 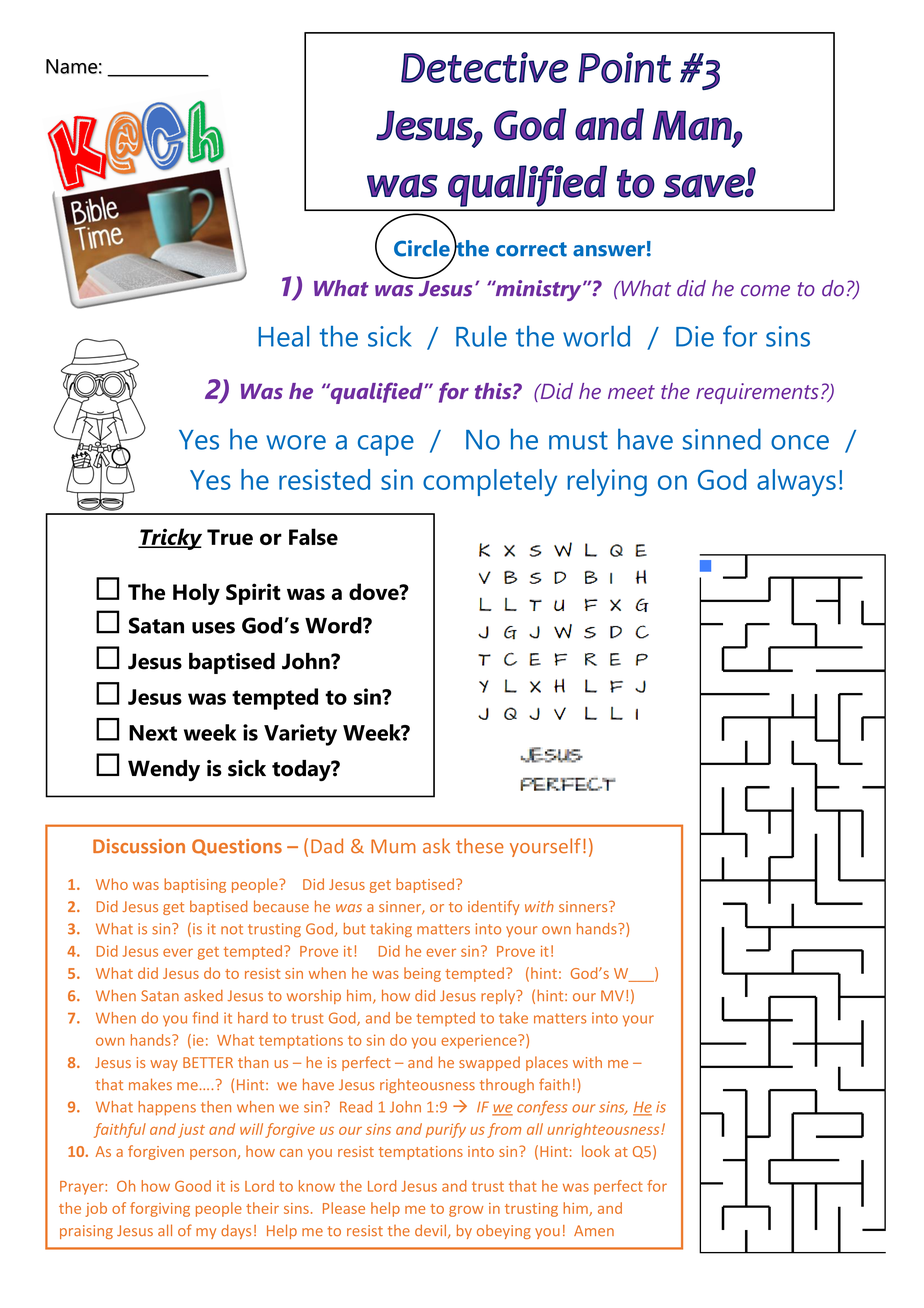 I want to click on Circle, so click(x=423, y=249).
